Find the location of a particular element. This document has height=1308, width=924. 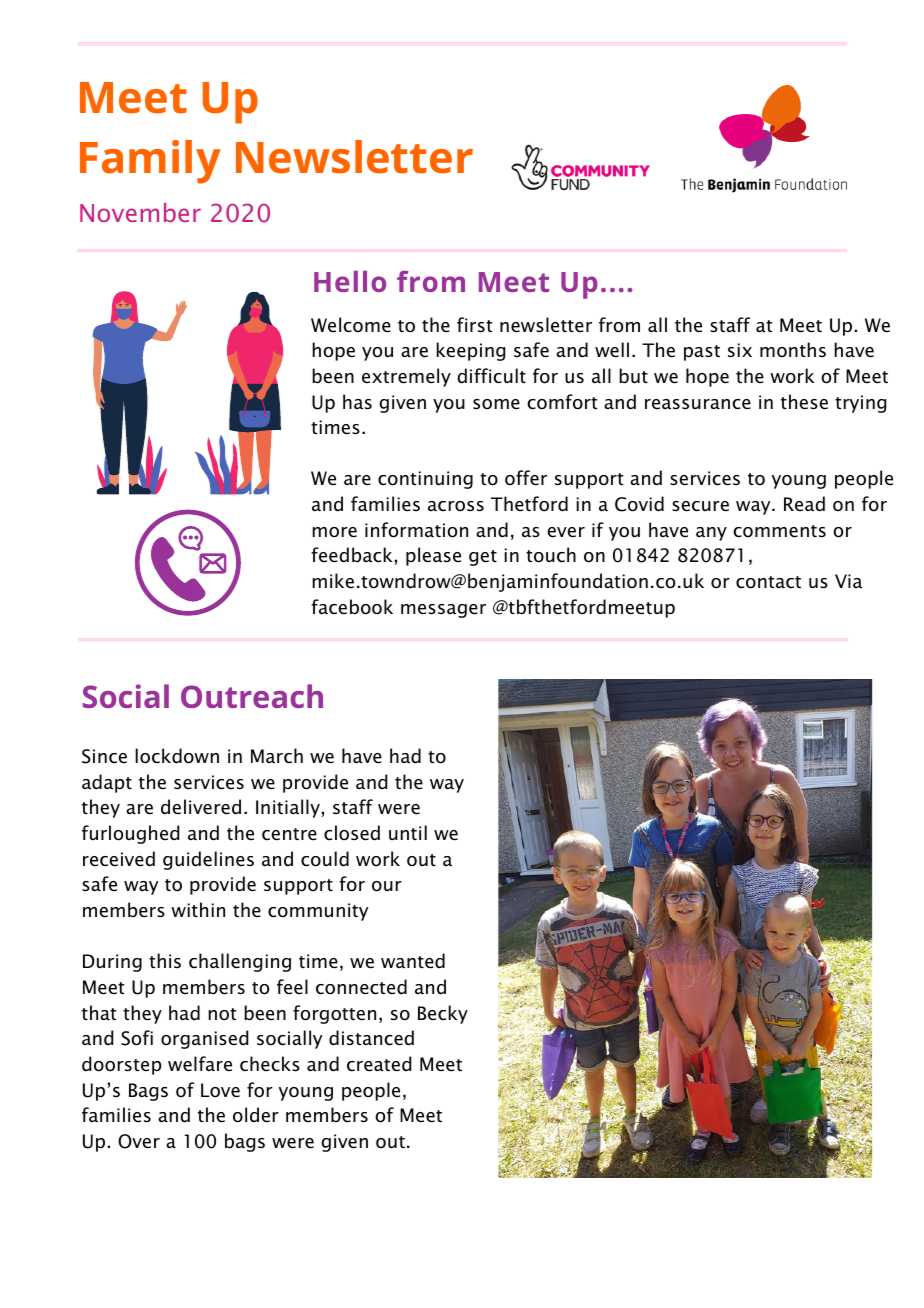

Hello is located at coordinates (350, 281).
